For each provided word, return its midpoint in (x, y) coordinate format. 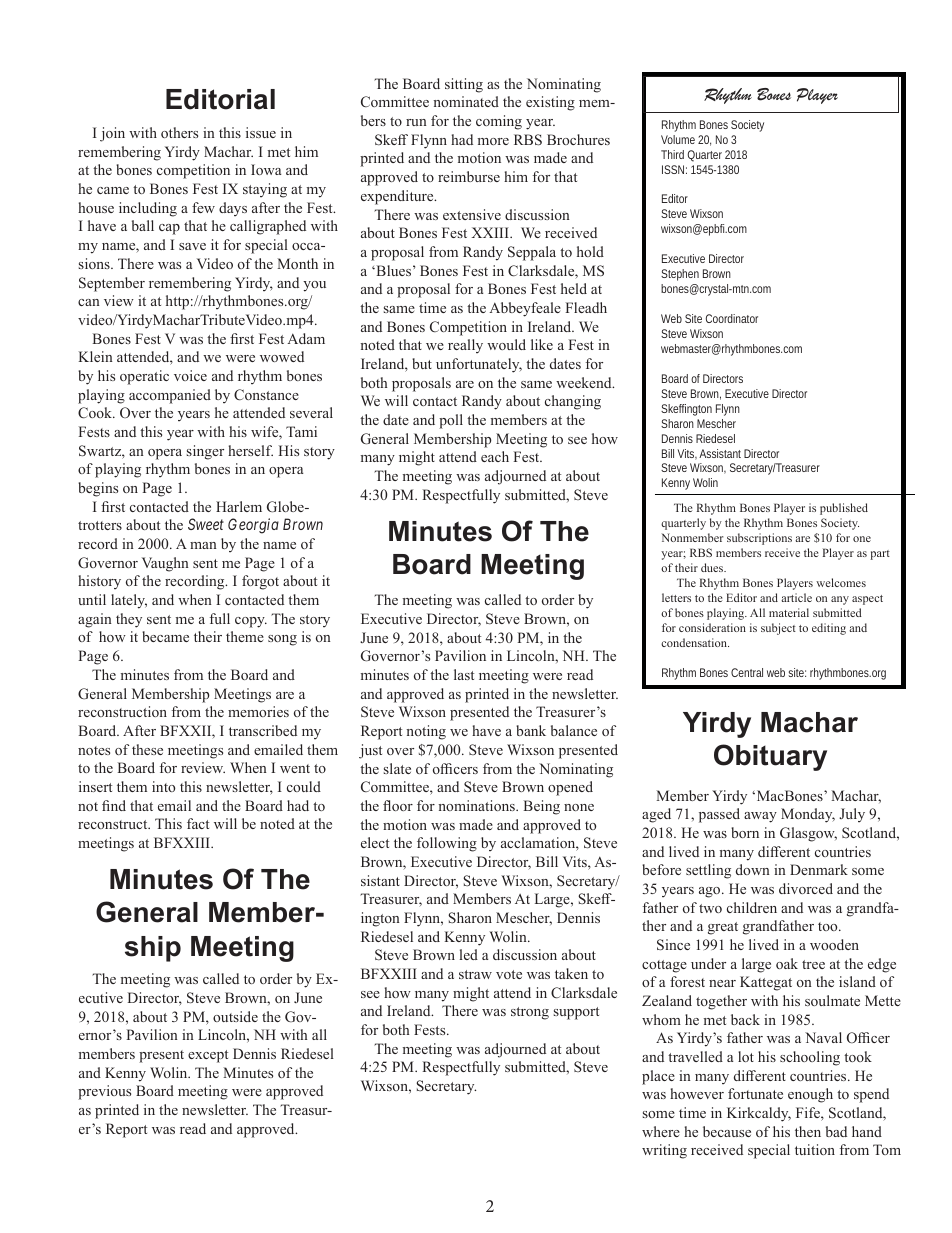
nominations (477, 805)
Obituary (770, 757)
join (112, 134)
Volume (678, 139)
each (495, 456)
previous (104, 1092)
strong (530, 1013)
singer (205, 452)
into (163, 786)
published (844, 509)
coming (499, 122)
